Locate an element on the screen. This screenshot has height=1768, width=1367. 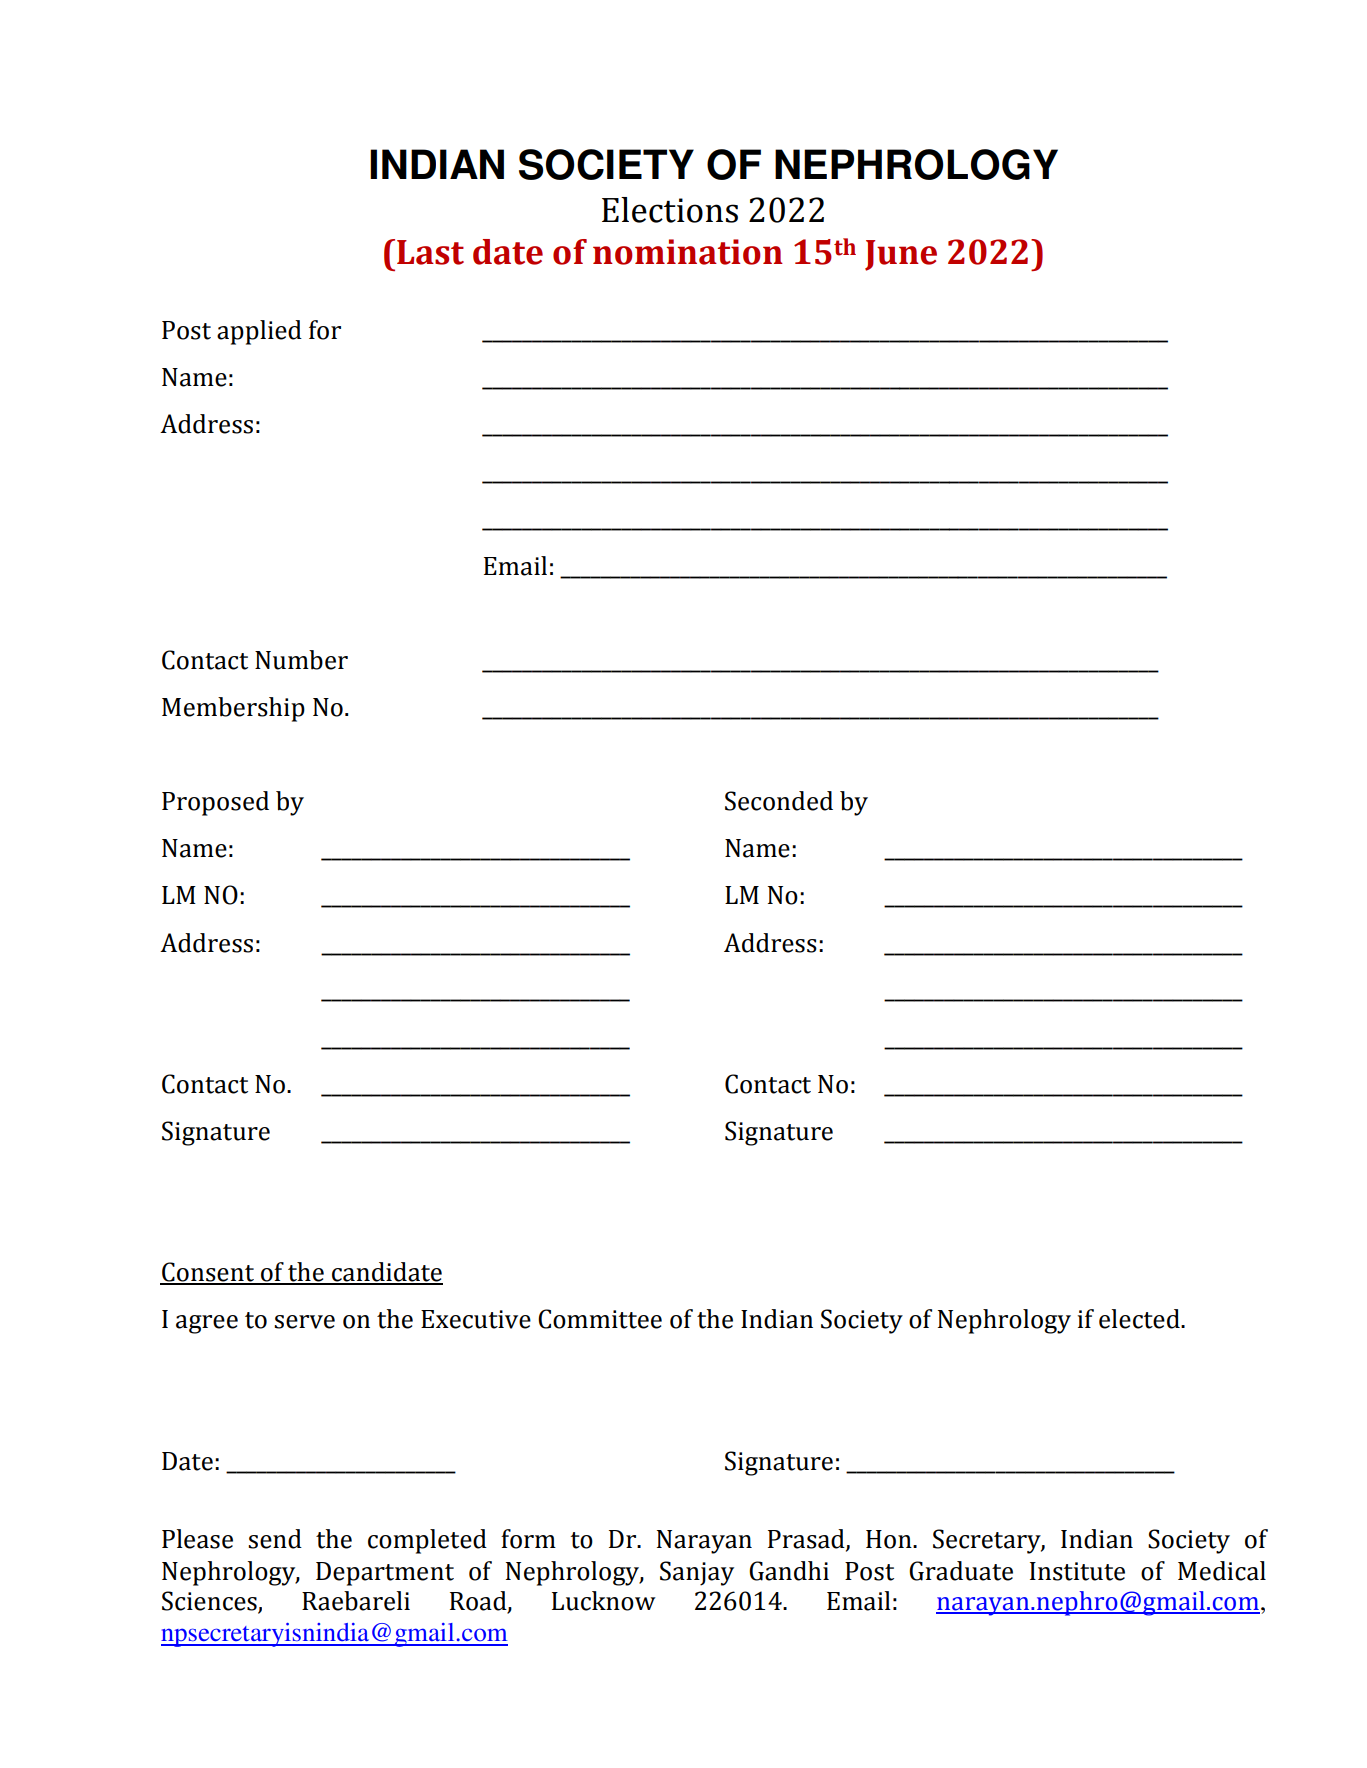
serve is located at coordinates (304, 1322).
